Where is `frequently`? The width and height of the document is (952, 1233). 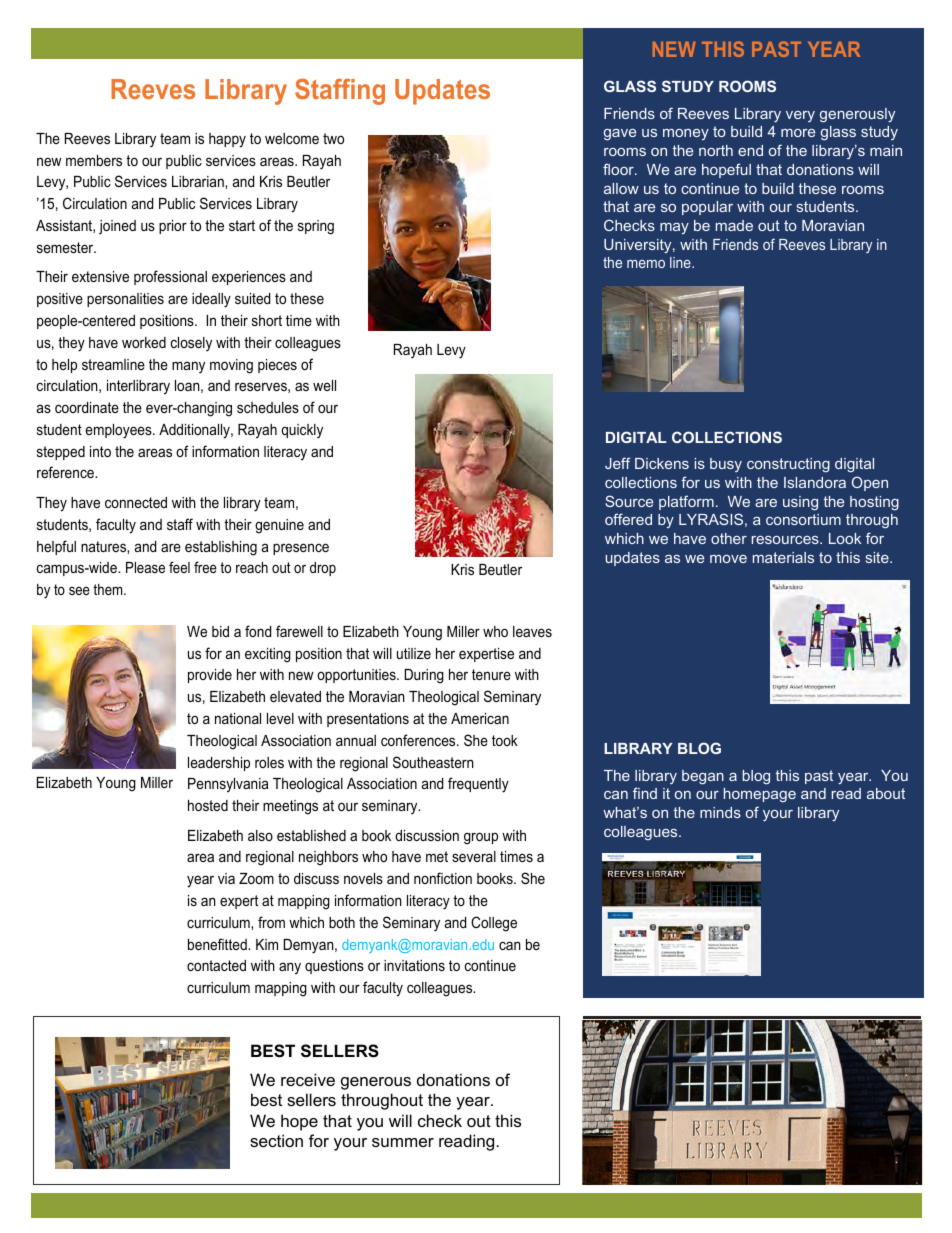
frequently is located at coordinates (478, 785).
